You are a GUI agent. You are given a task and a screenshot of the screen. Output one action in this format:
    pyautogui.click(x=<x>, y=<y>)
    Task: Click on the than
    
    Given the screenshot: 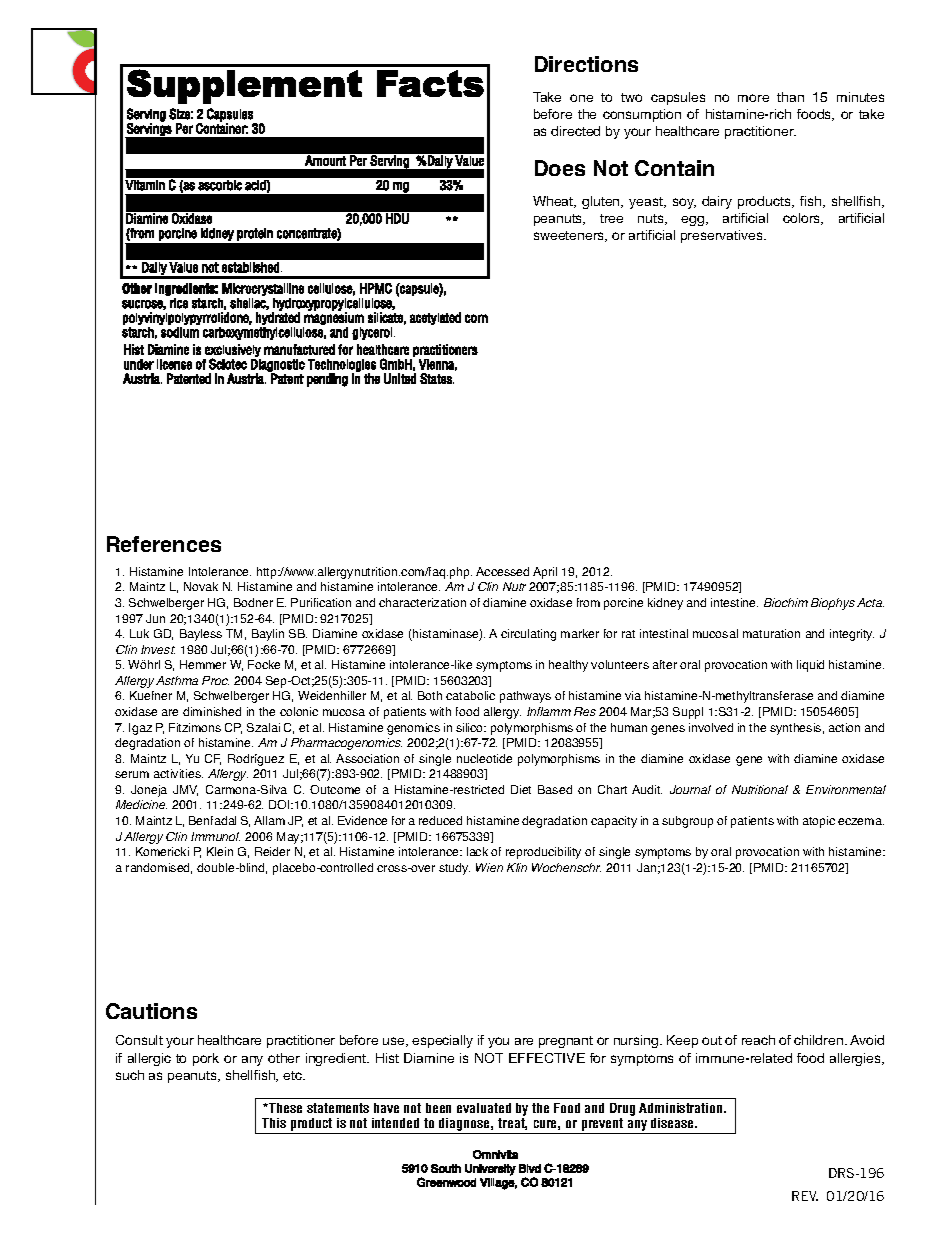 What is the action you would take?
    pyautogui.click(x=790, y=97)
